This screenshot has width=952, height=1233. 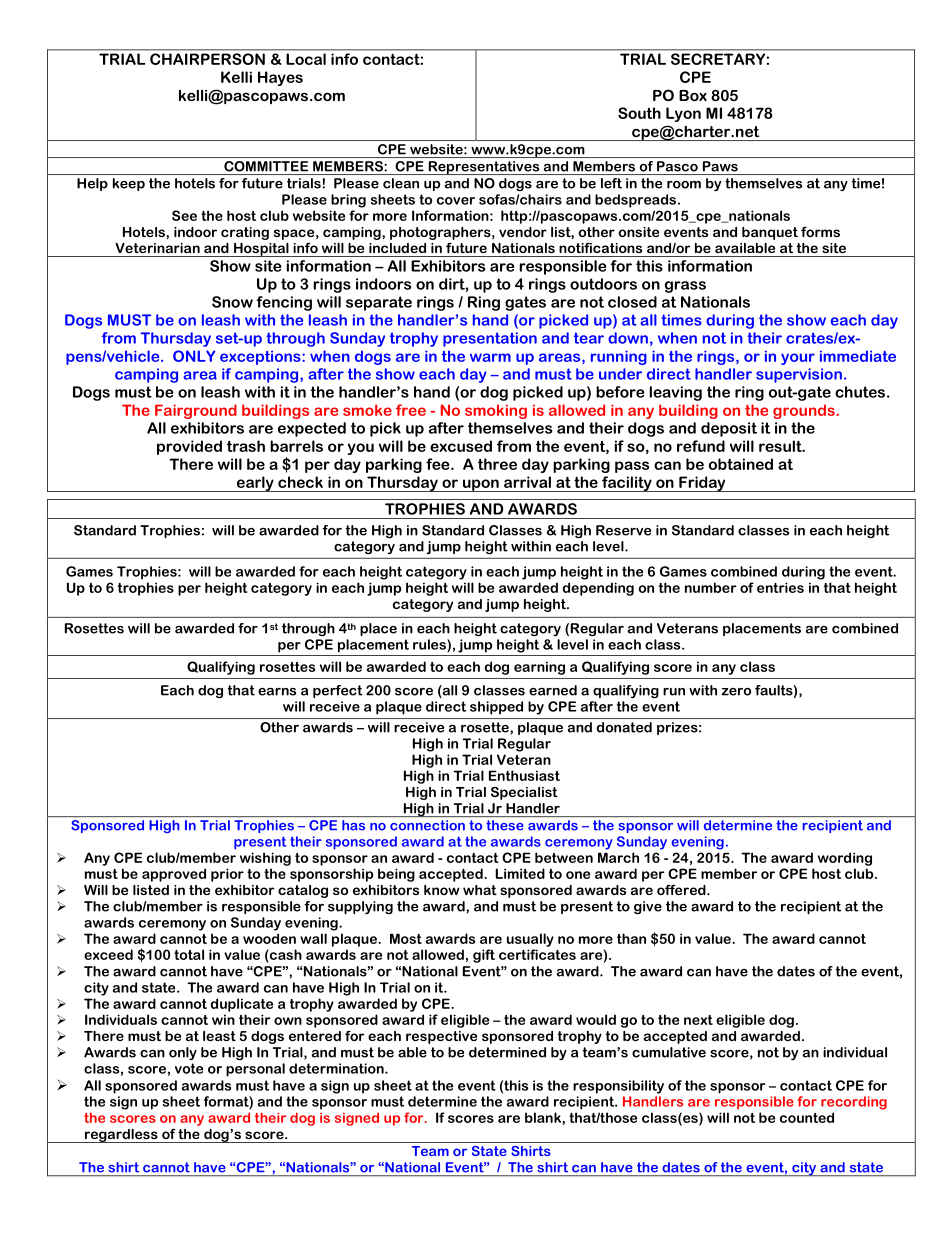 What do you see at coordinates (189, 1068) in the screenshot?
I see `vote` at bounding box center [189, 1068].
